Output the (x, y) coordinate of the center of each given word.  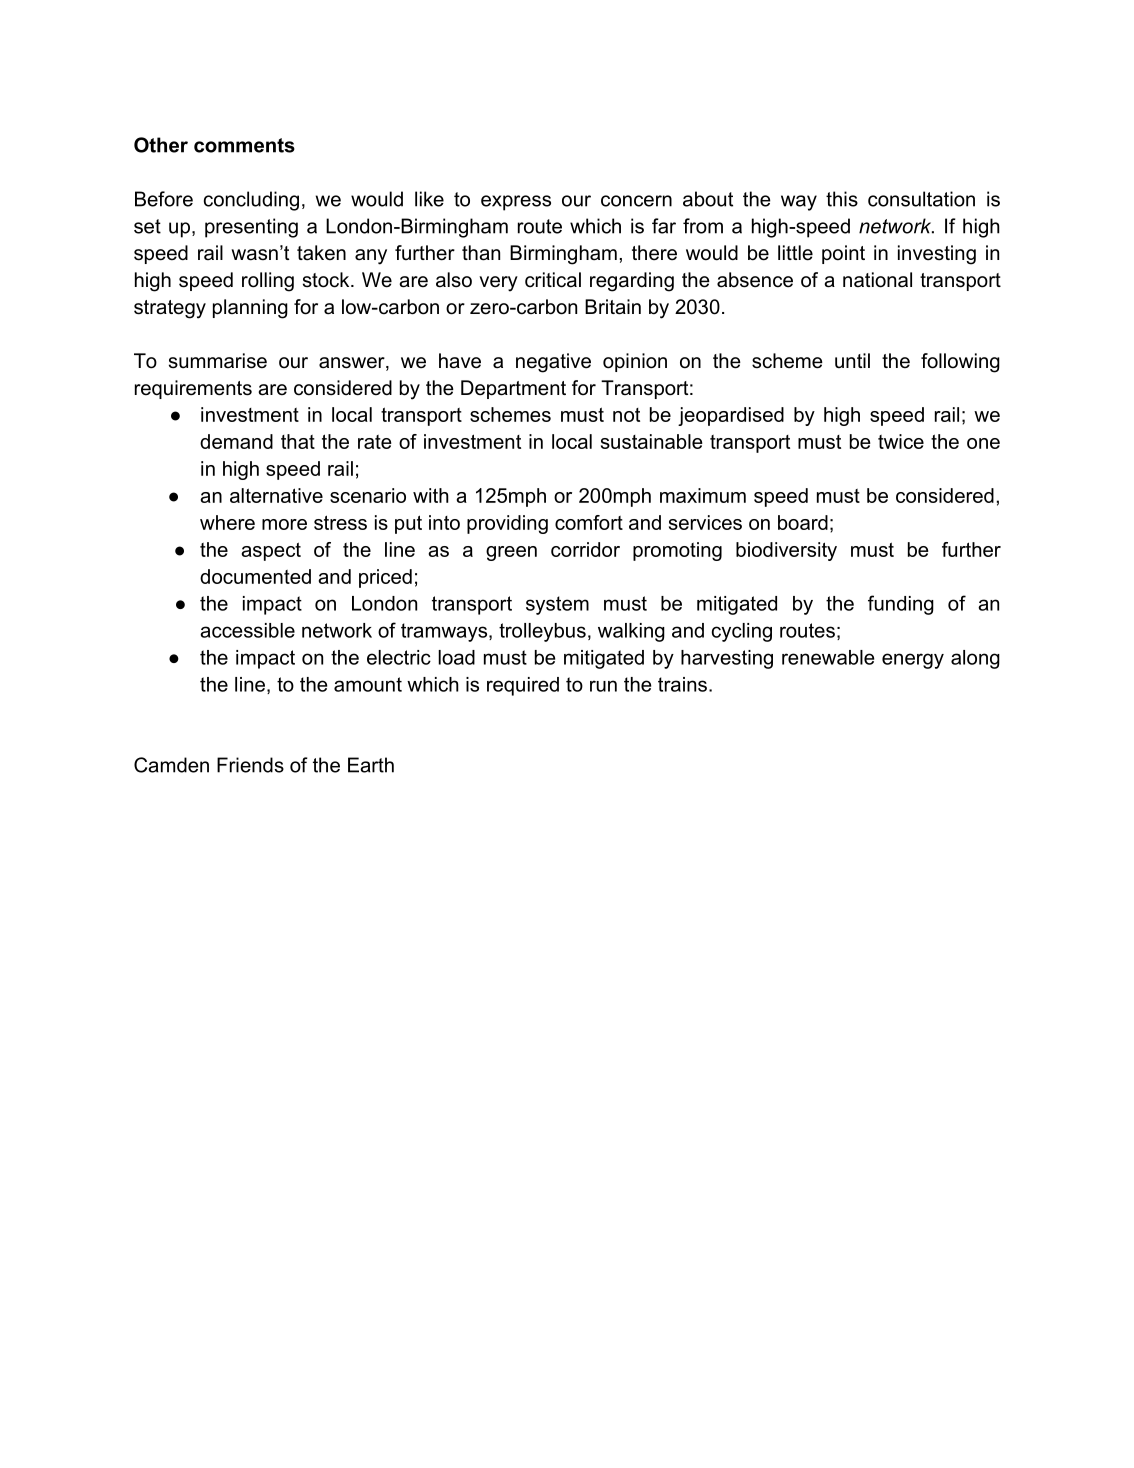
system (557, 605)
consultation (921, 199)
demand (236, 441)
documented (255, 576)
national (877, 280)
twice (901, 441)
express (516, 203)
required (523, 686)
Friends (250, 765)
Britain (613, 307)
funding (901, 605)
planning (250, 309)
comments (244, 145)
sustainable (652, 441)
